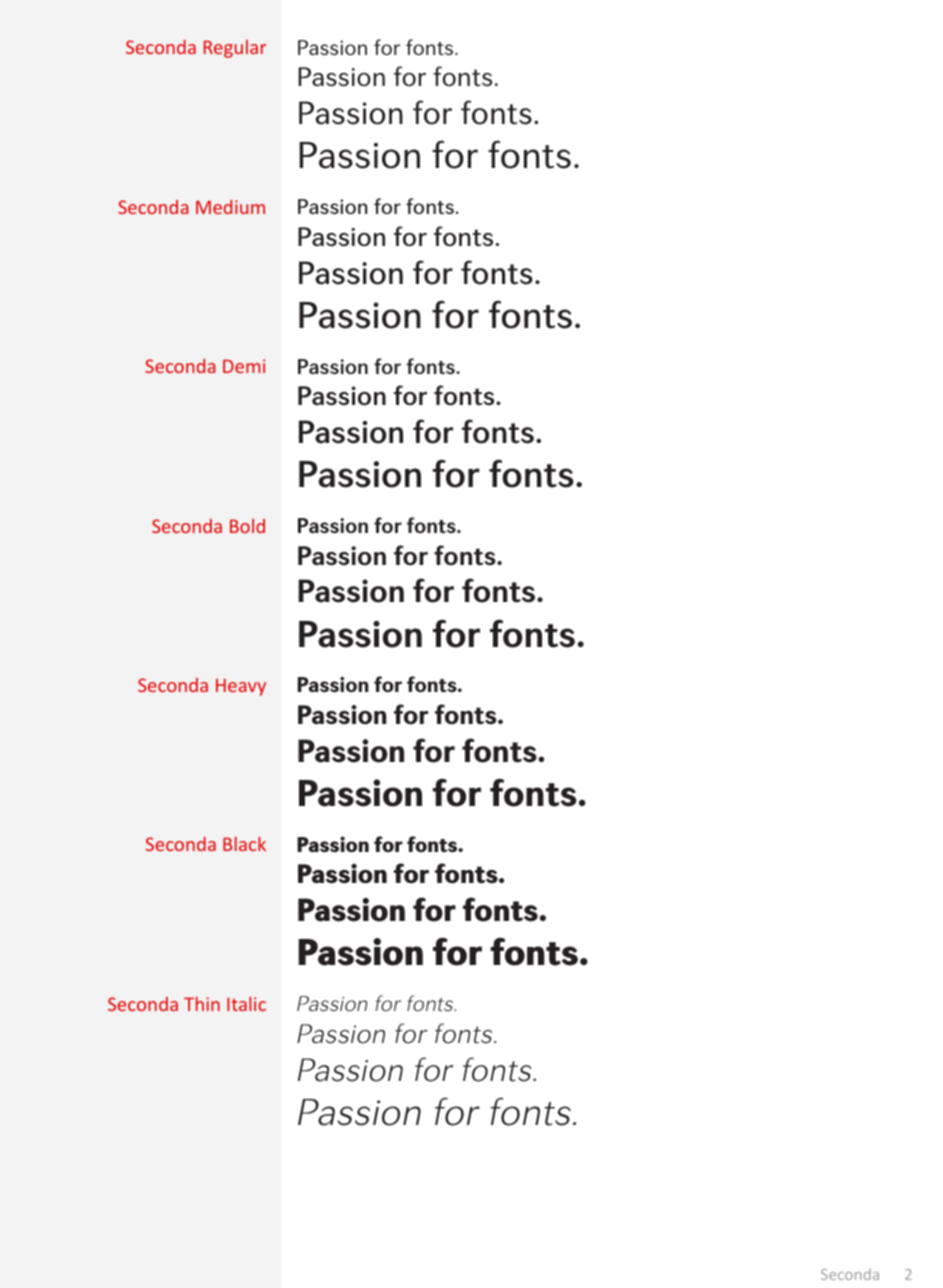 The image size is (943, 1288). What do you see at coordinates (235, 49) in the screenshot?
I see `Regular` at bounding box center [235, 49].
